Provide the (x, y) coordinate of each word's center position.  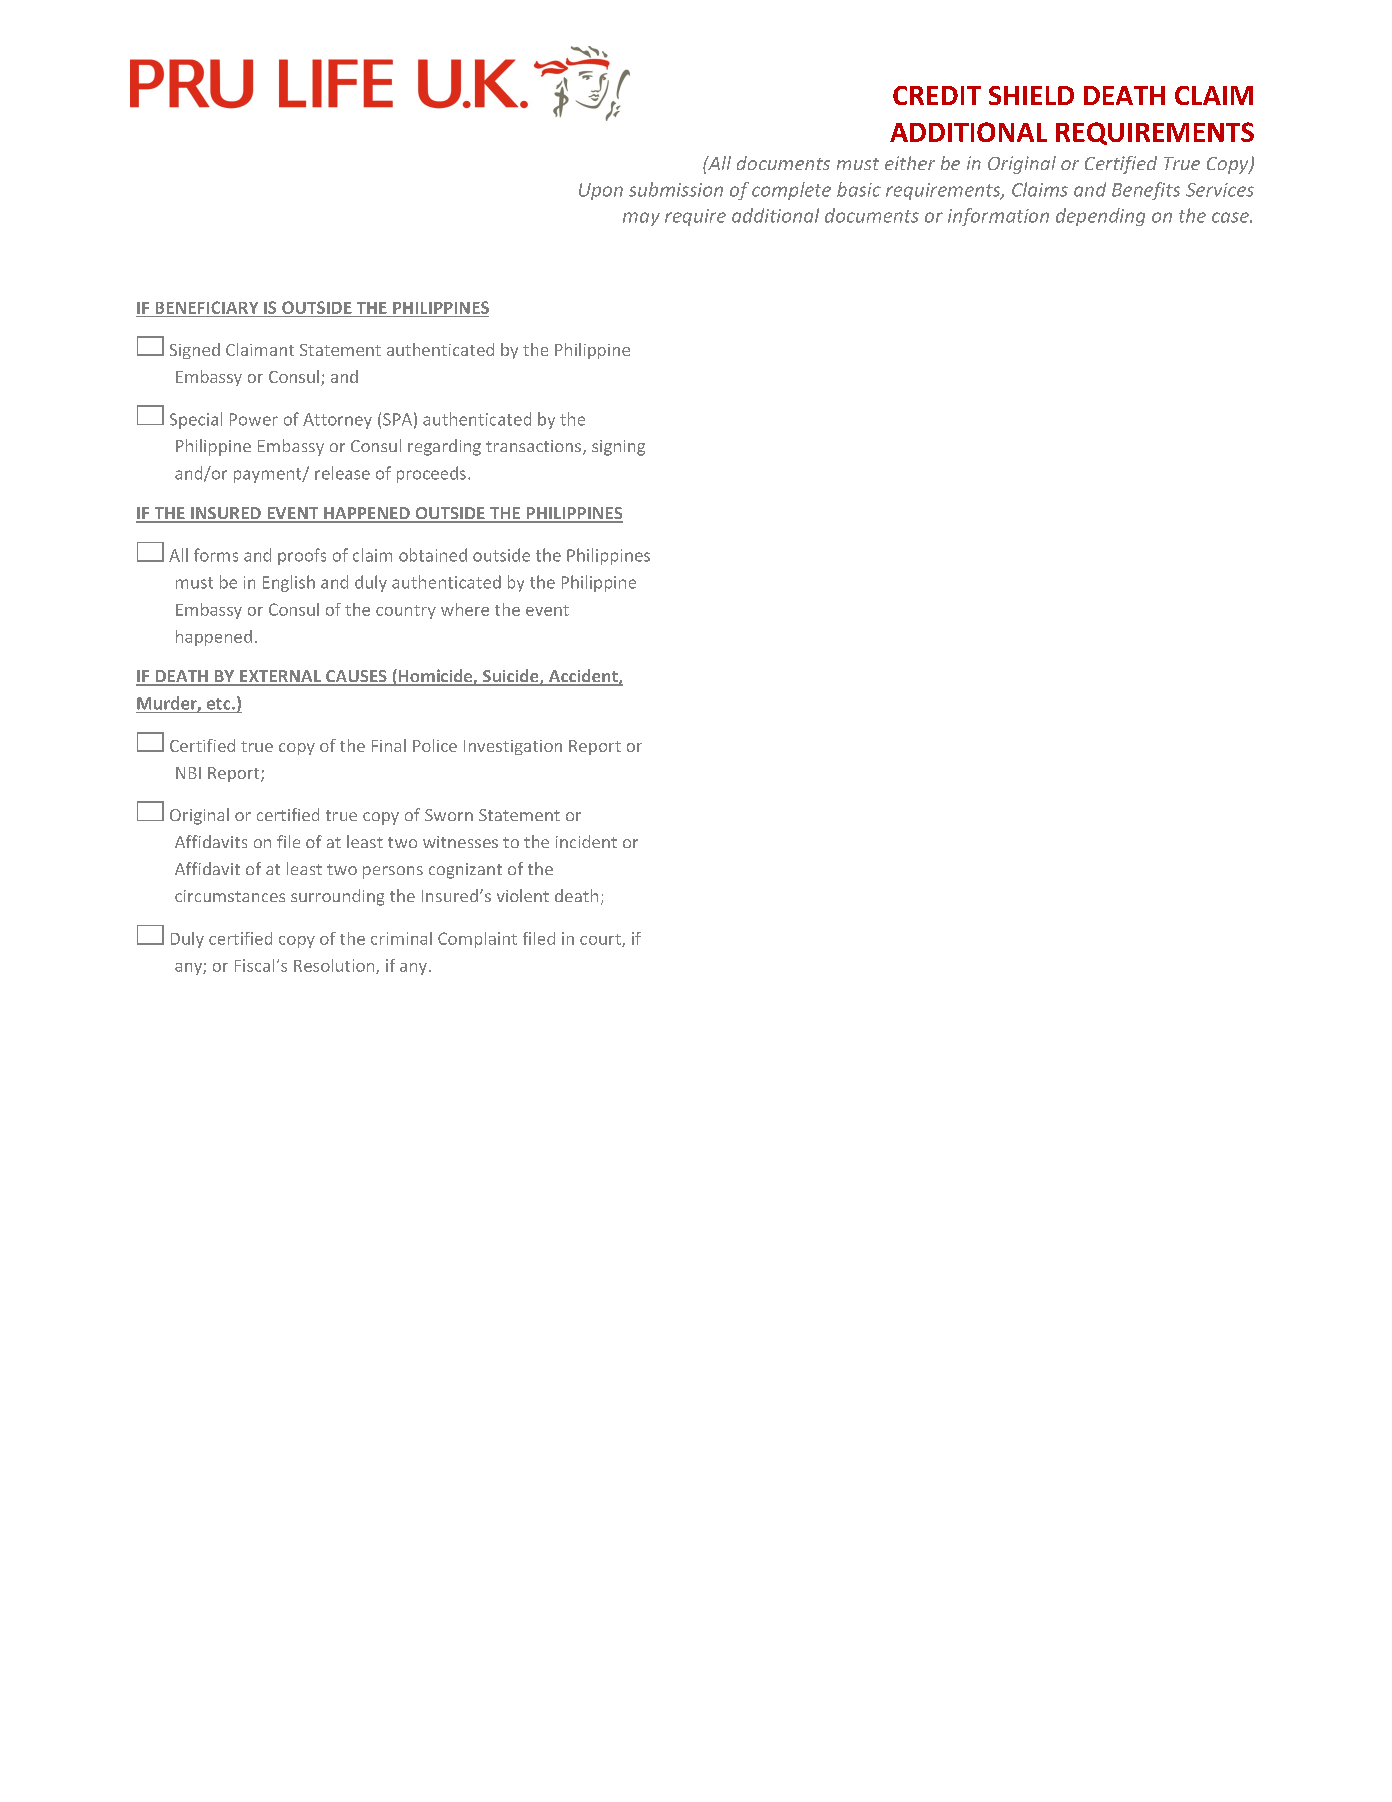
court (601, 940)
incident (586, 841)
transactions (533, 446)
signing (618, 448)
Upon (601, 191)
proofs (302, 556)
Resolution (335, 966)
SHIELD (1031, 95)
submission (676, 189)
